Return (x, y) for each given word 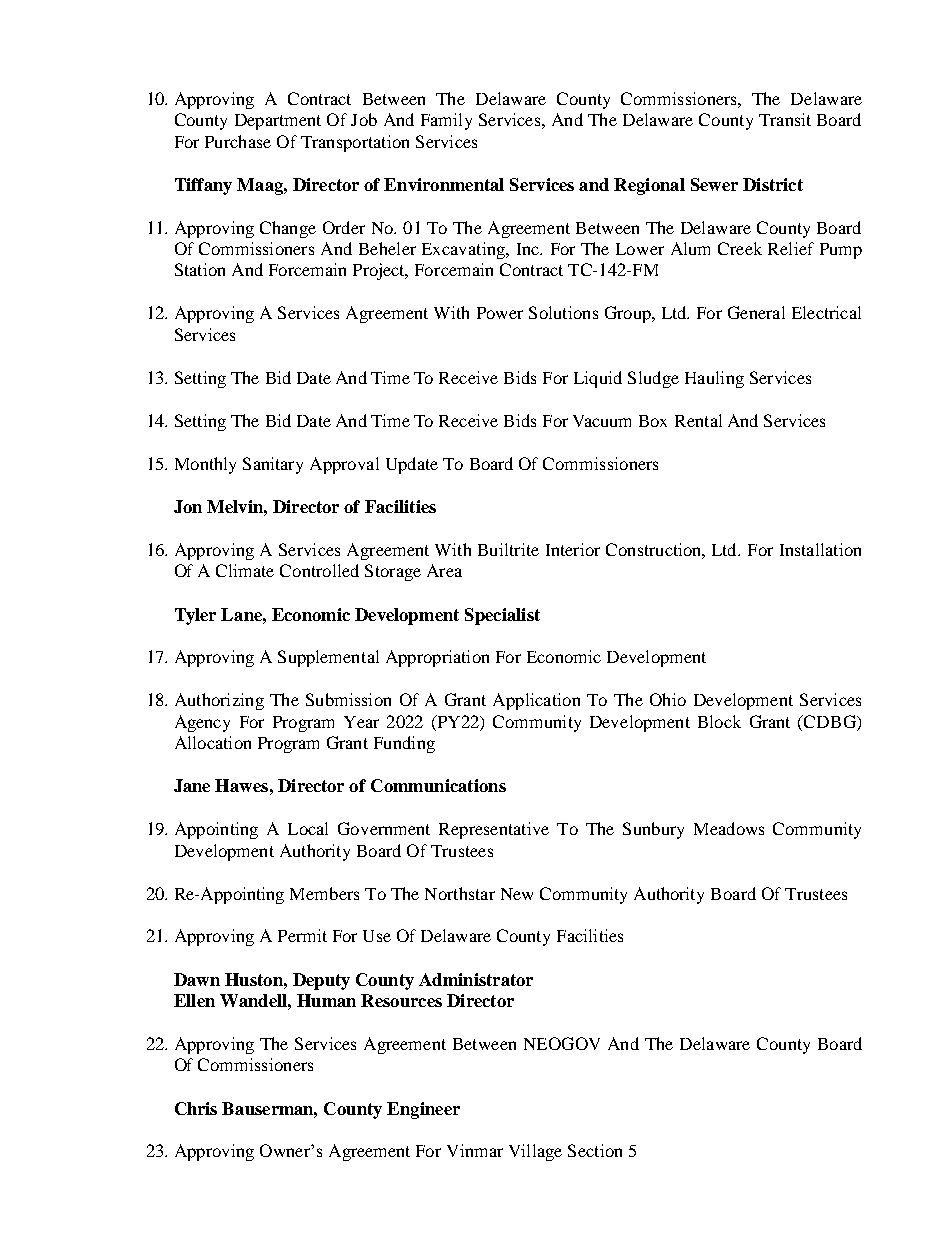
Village (535, 1152)
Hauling (714, 379)
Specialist (502, 616)
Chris (196, 1108)
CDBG (830, 721)
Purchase (238, 141)
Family (446, 121)
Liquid (598, 379)
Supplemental (328, 658)
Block (719, 721)
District (773, 184)
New (517, 894)
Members (324, 893)
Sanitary (273, 465)
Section (595, 1150)
